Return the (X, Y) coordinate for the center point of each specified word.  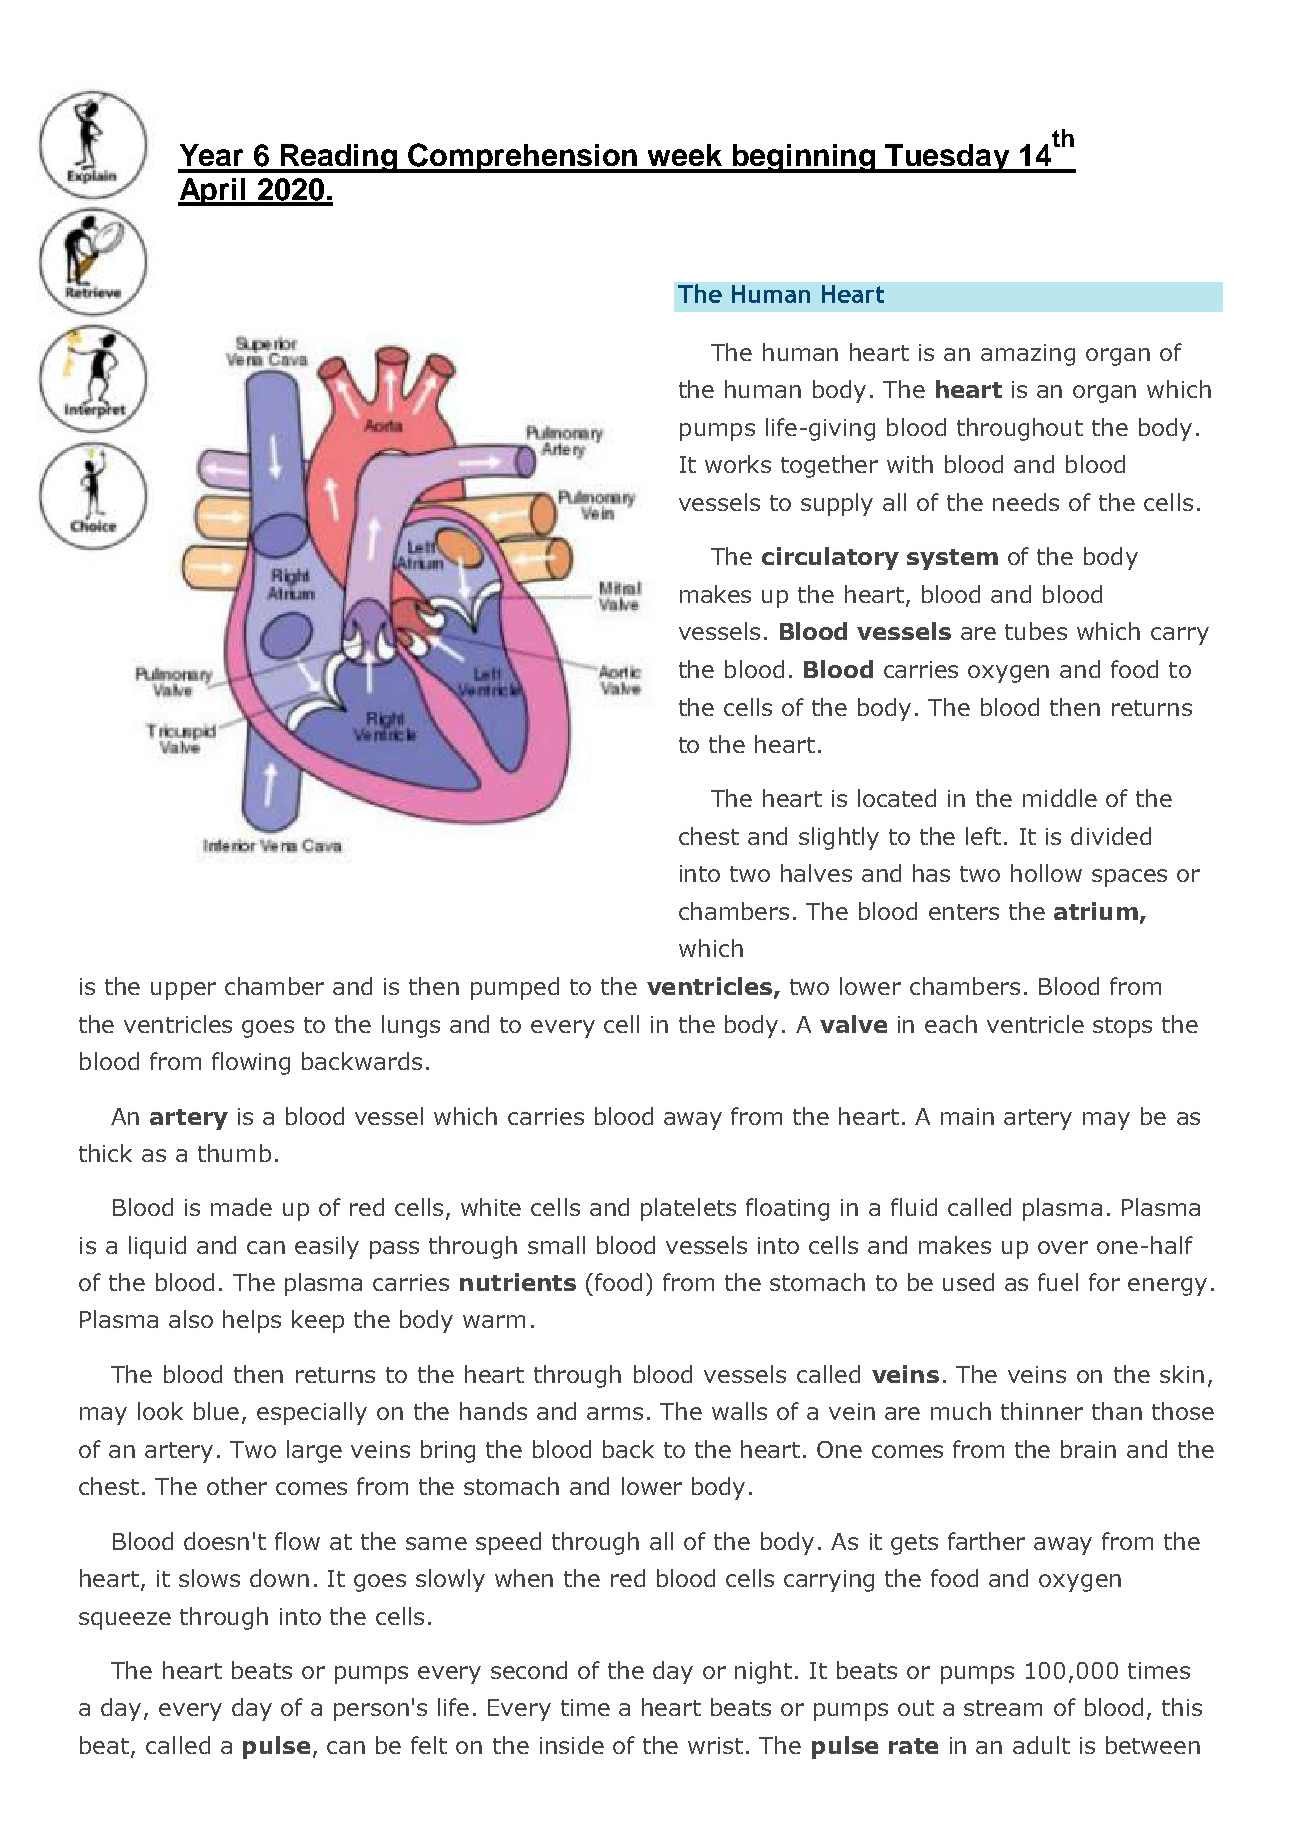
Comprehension (524, 158)
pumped (515, 988)
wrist (715, 1745)
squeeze (125, 1621)
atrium (1096, 911)
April (213, 192)
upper (183, 991)
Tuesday (948, 158)
